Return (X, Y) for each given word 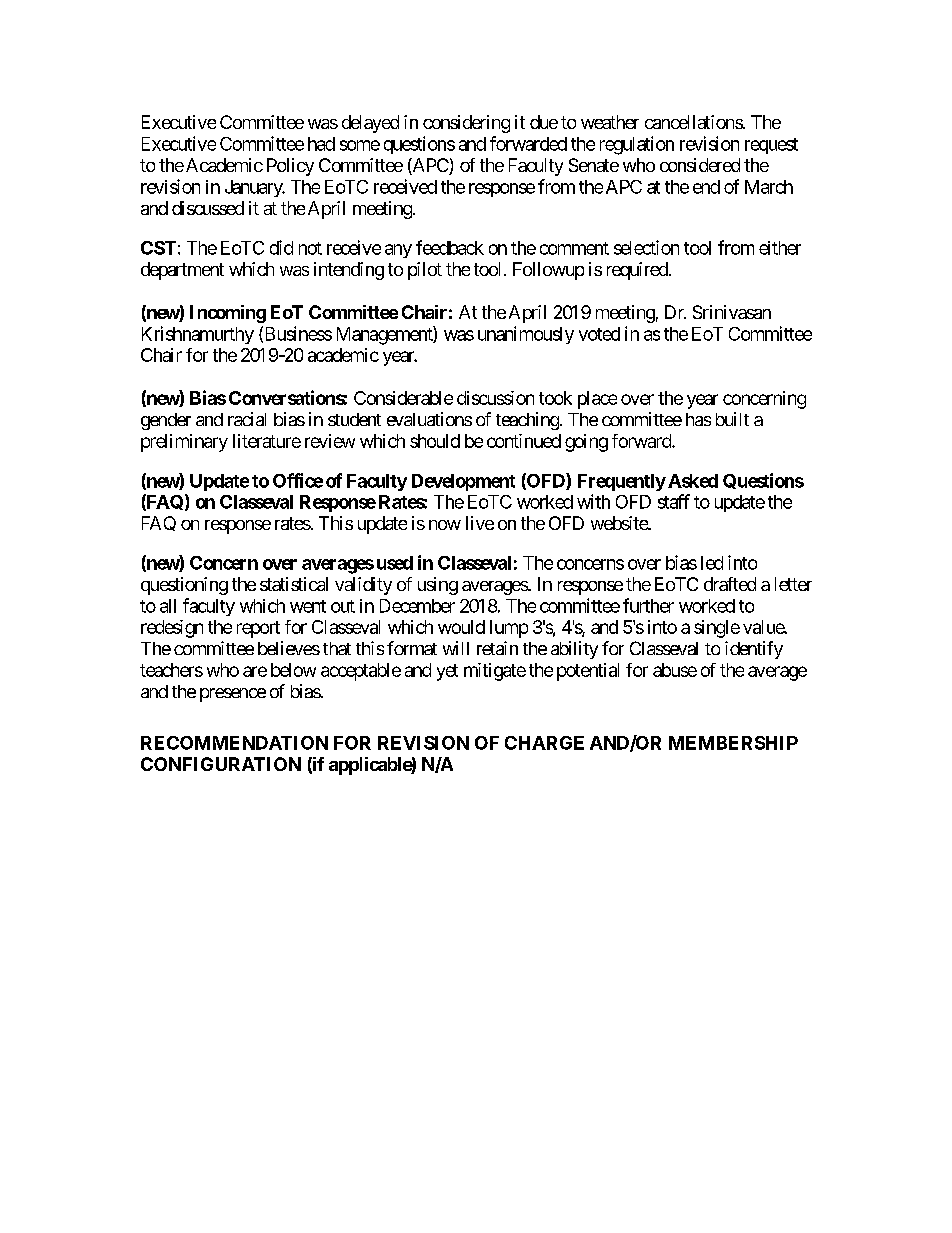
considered (700, 165)
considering (466, 124)
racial (247, 419)
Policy (290, 167)
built (732, 419)
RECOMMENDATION (234, 743)
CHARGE (544, 743)
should (435, 441)
